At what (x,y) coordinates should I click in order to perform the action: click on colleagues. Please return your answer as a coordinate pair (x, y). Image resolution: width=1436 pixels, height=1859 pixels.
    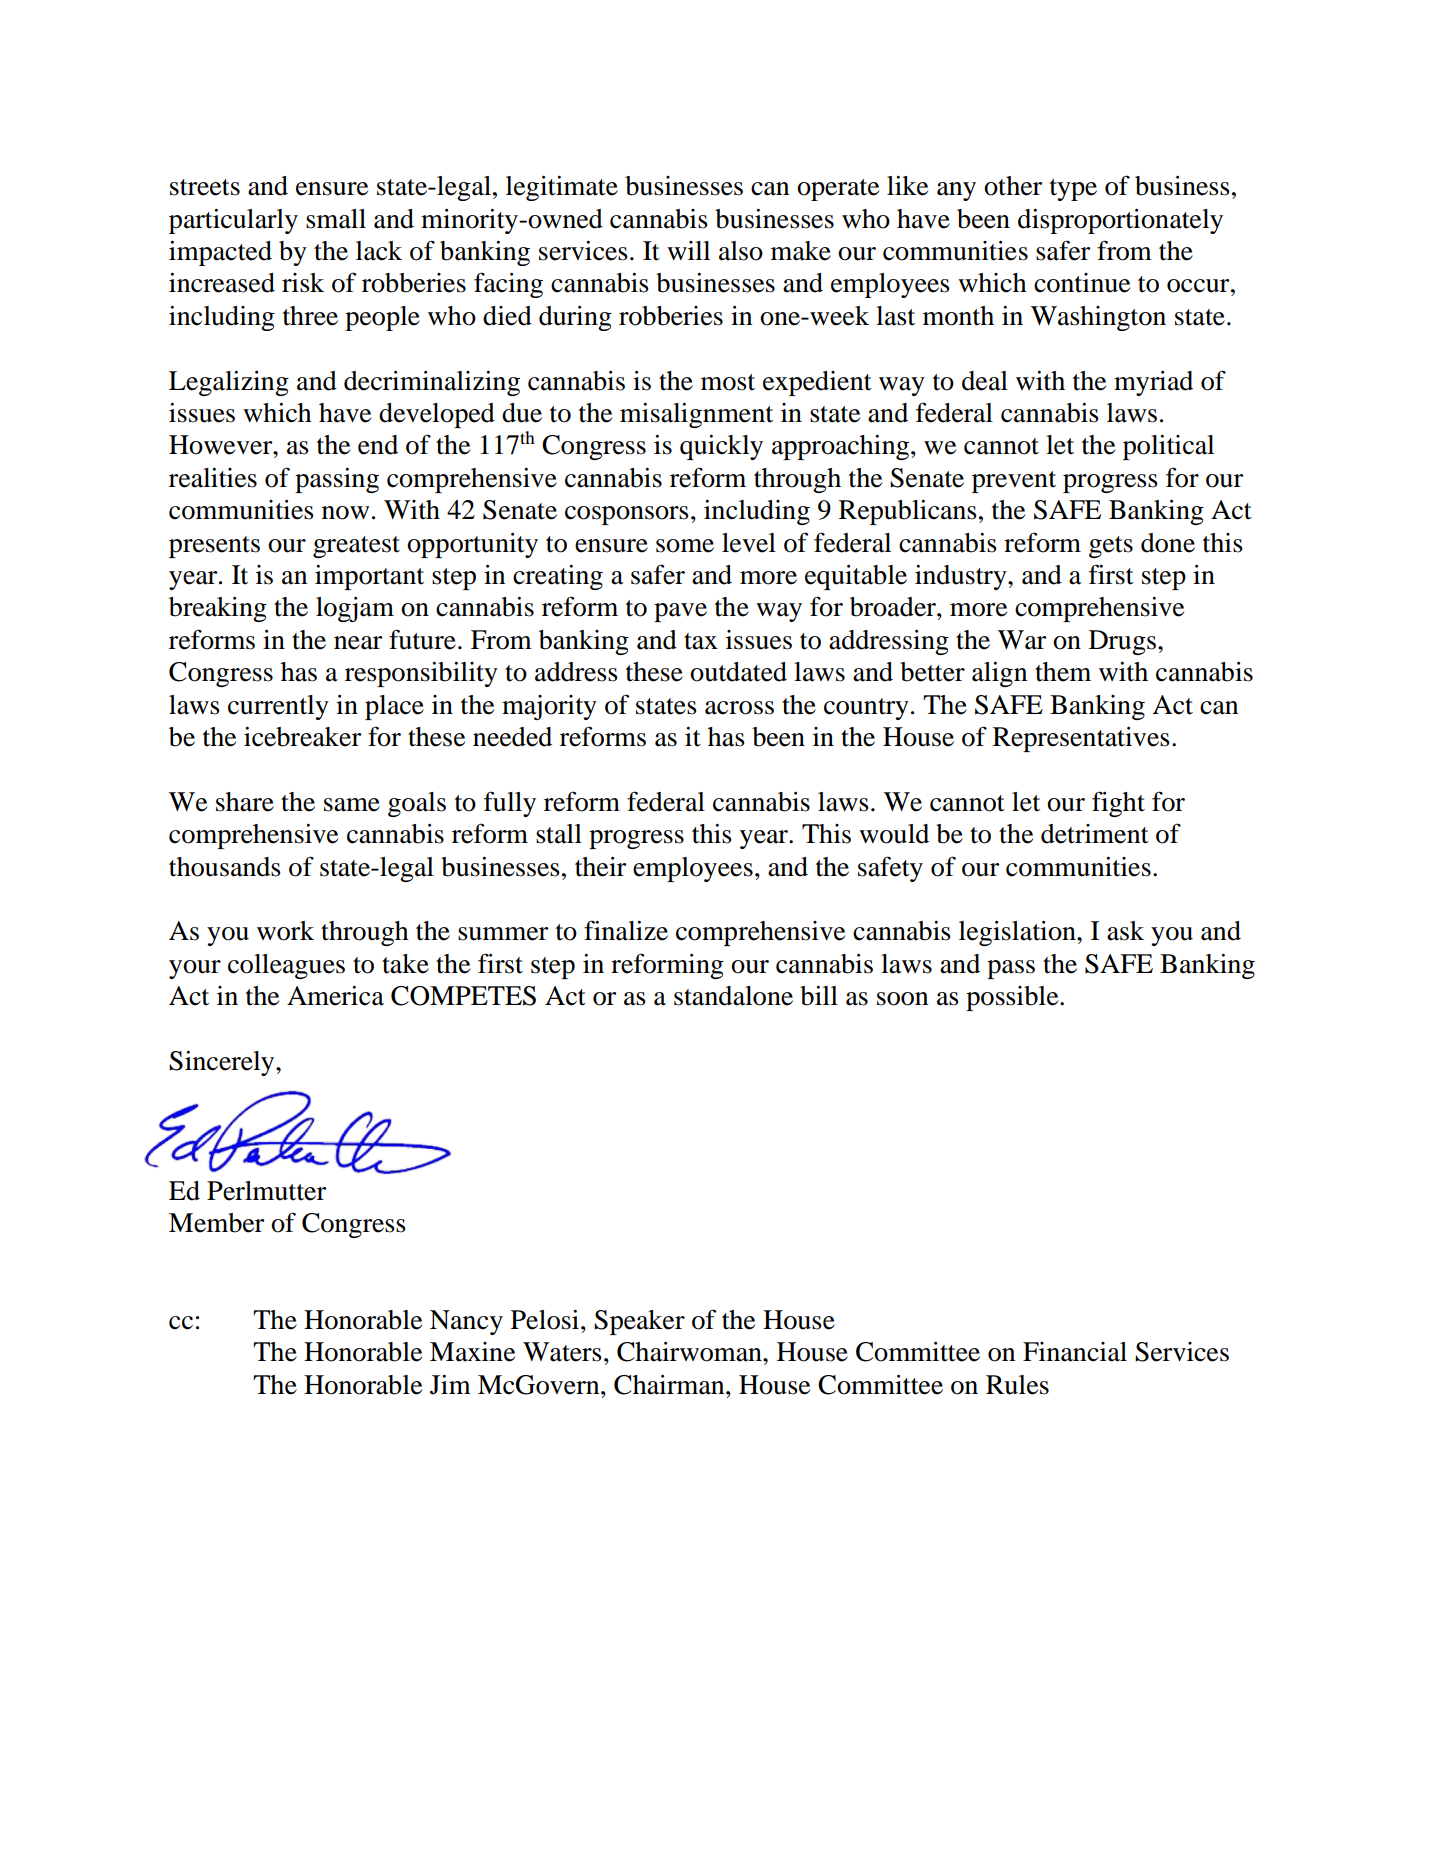
    Looking at the image, I should click on (286, 966).
